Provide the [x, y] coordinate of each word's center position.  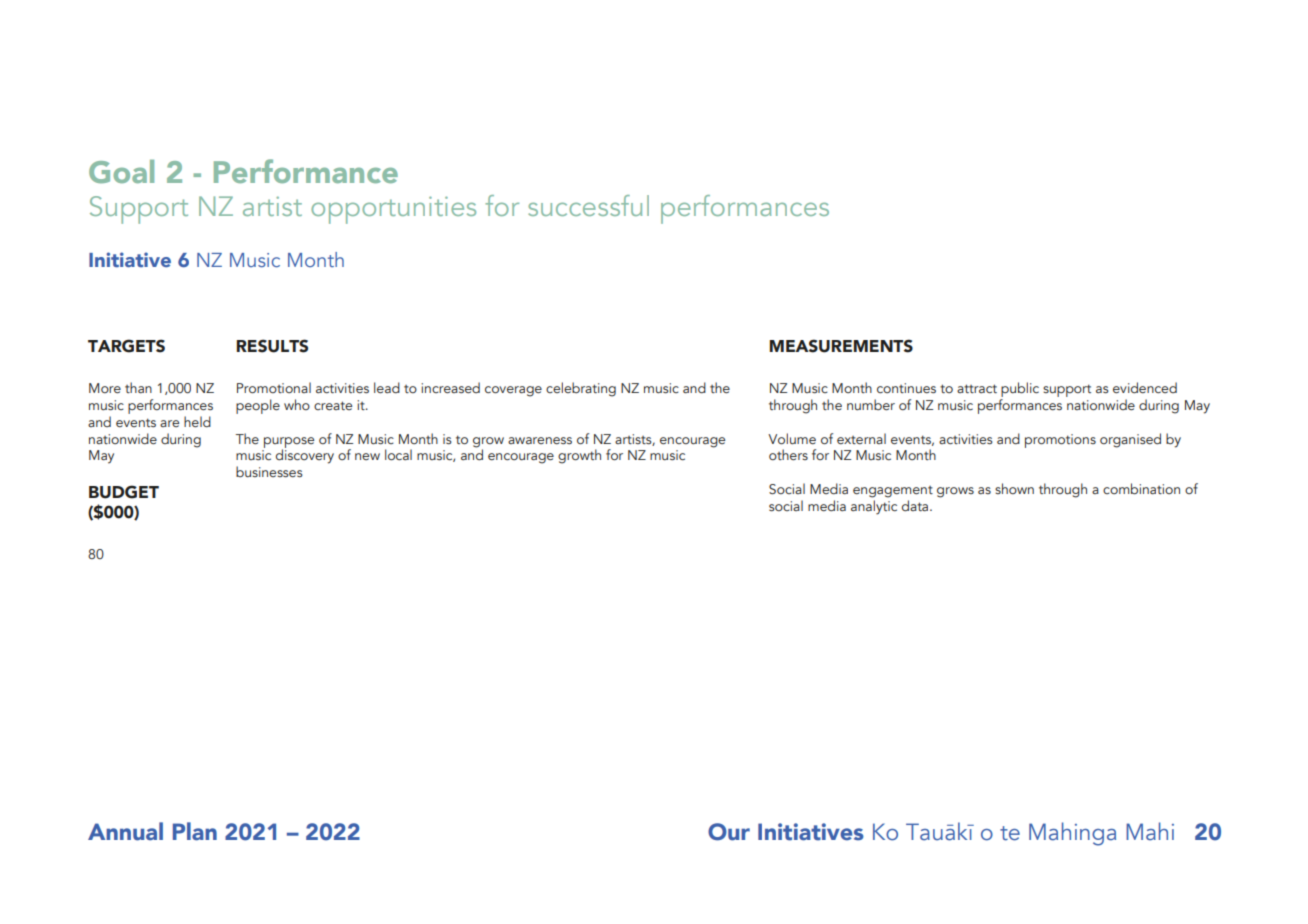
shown [1014, 488]
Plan [195, 831]
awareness [540, 440]
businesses [269, 471]
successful [588, 205]
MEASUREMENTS [841, 346]
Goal [121, 171]
